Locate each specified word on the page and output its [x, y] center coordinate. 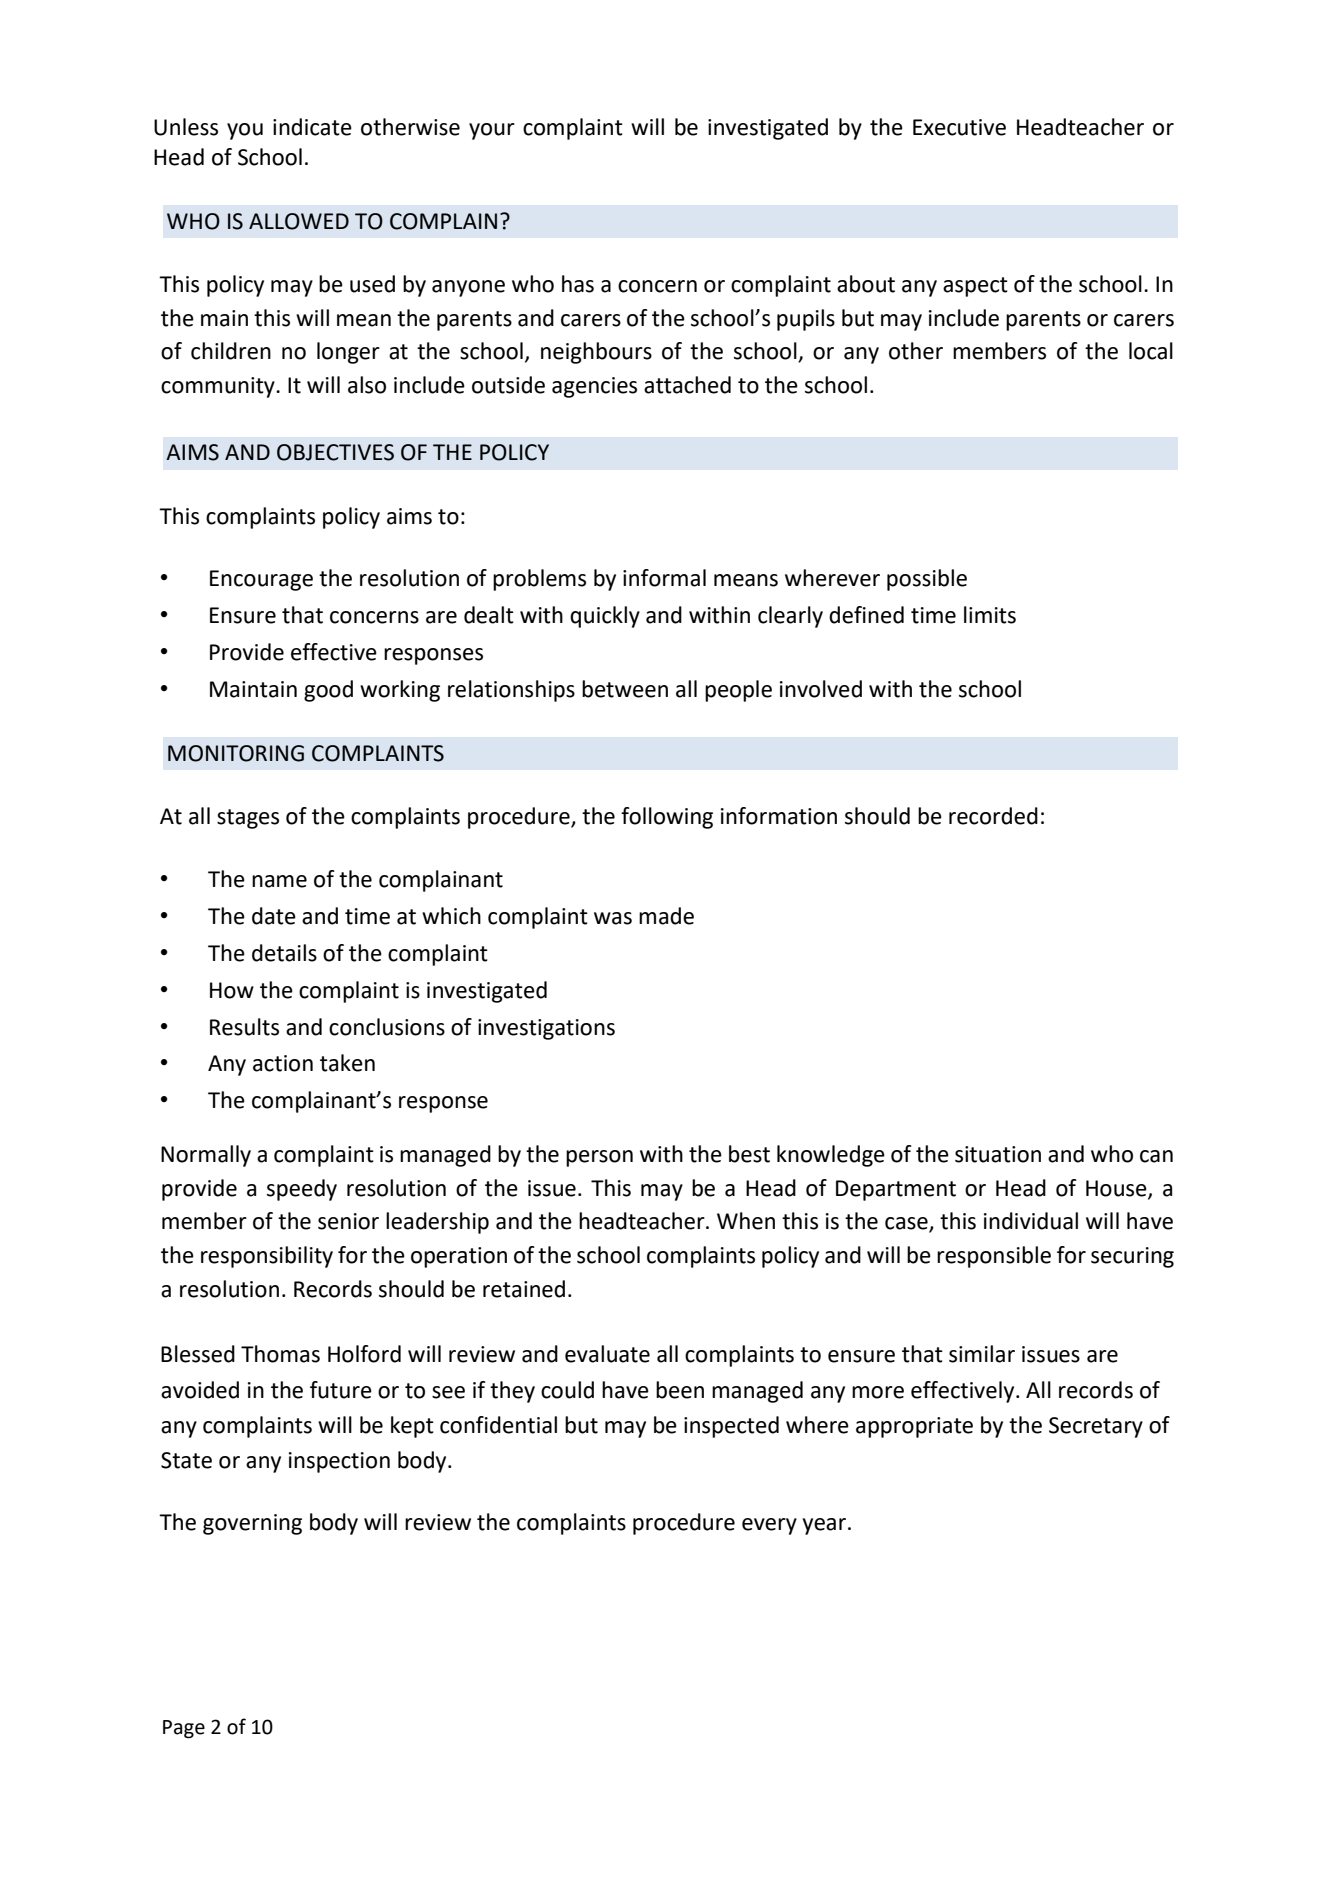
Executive [959, 127]
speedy [302, 1190]
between [625, 689]
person [599, 1158]
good [328, 691]
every [769, 1526]
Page [184, 1729]
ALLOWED [299, 221]
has [578, 284]
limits [990, 615]
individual [1031, 1221]
